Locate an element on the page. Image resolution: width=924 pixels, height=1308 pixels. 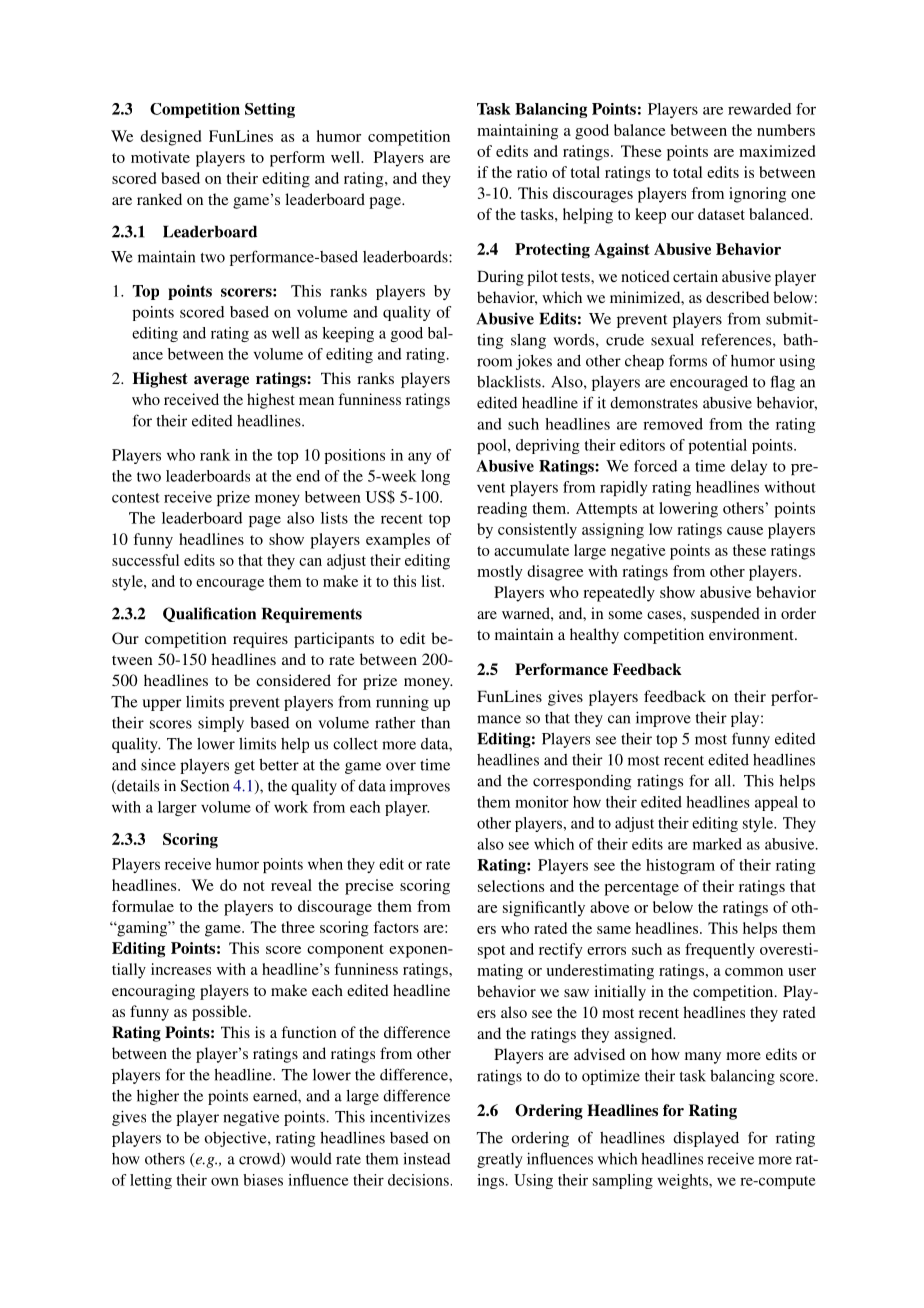
rewarded is located at coordinates (759, 109).
